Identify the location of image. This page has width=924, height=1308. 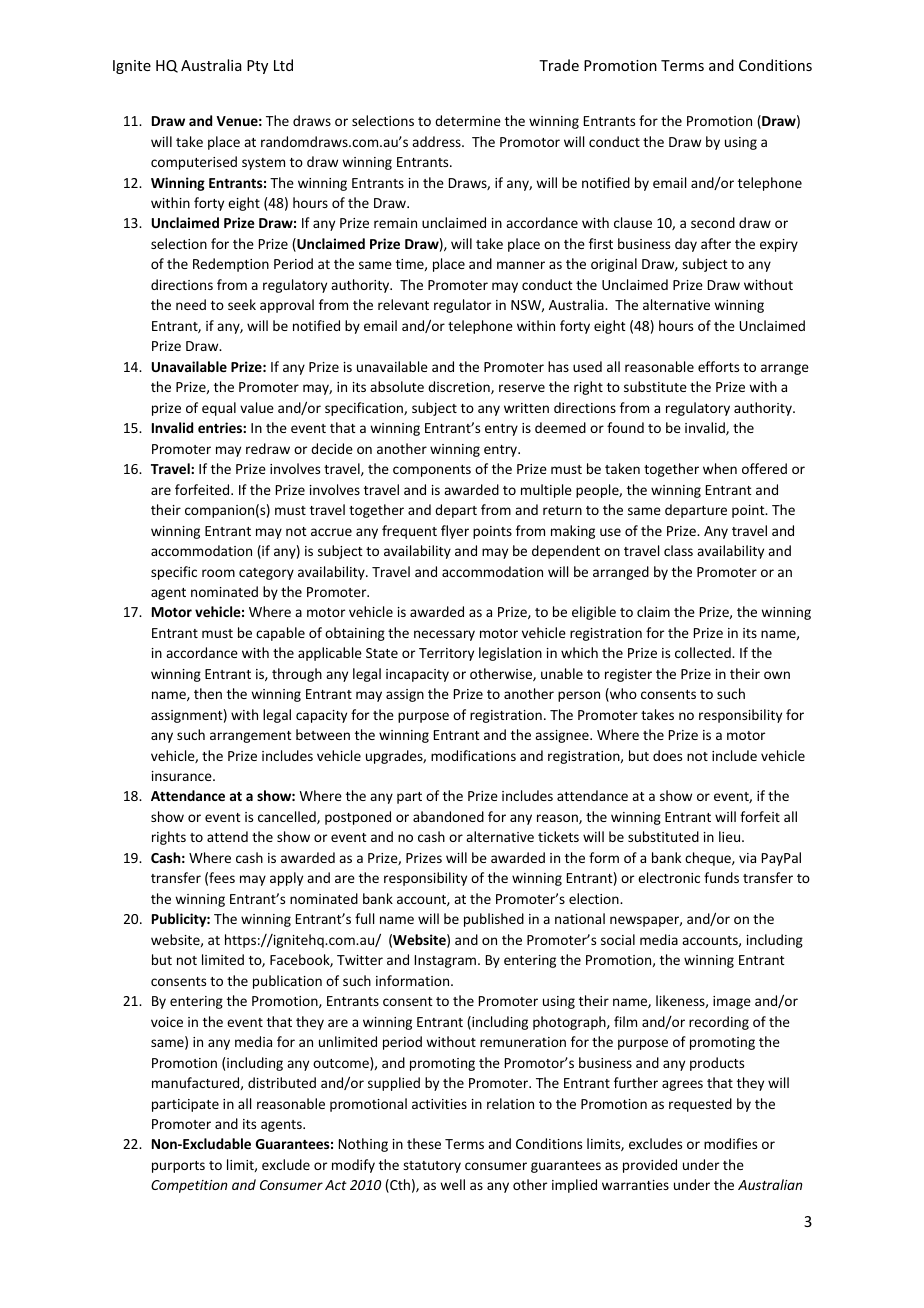
(732, 1002).
